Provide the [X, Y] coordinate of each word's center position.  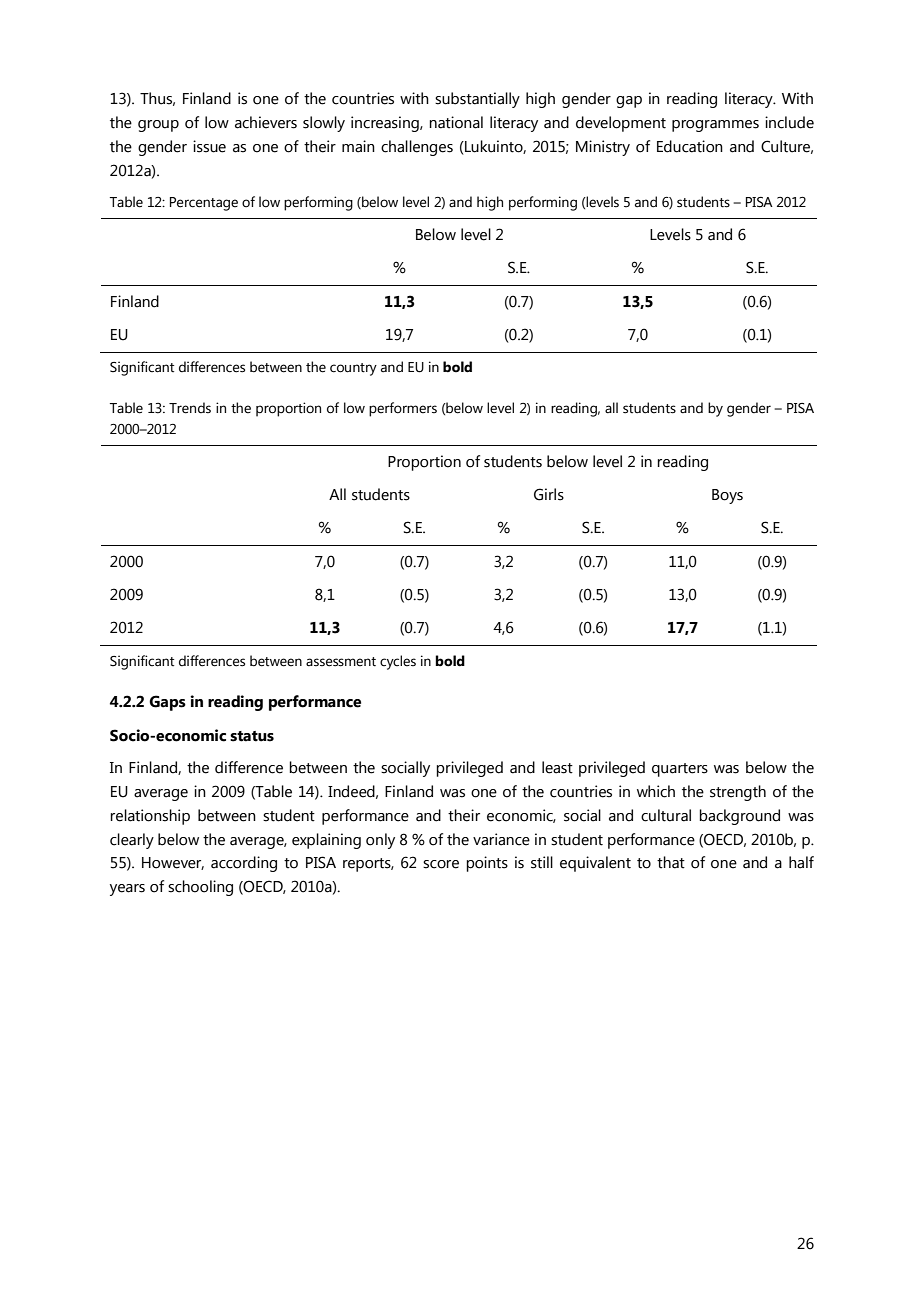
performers [403, 409]
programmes [715, 126]
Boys [727, 496]
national [456, 122]
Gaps [167, 703]
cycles [398, 662]
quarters [680, 770]
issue [209, 146]
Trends [190, 408]
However [173, 863]
